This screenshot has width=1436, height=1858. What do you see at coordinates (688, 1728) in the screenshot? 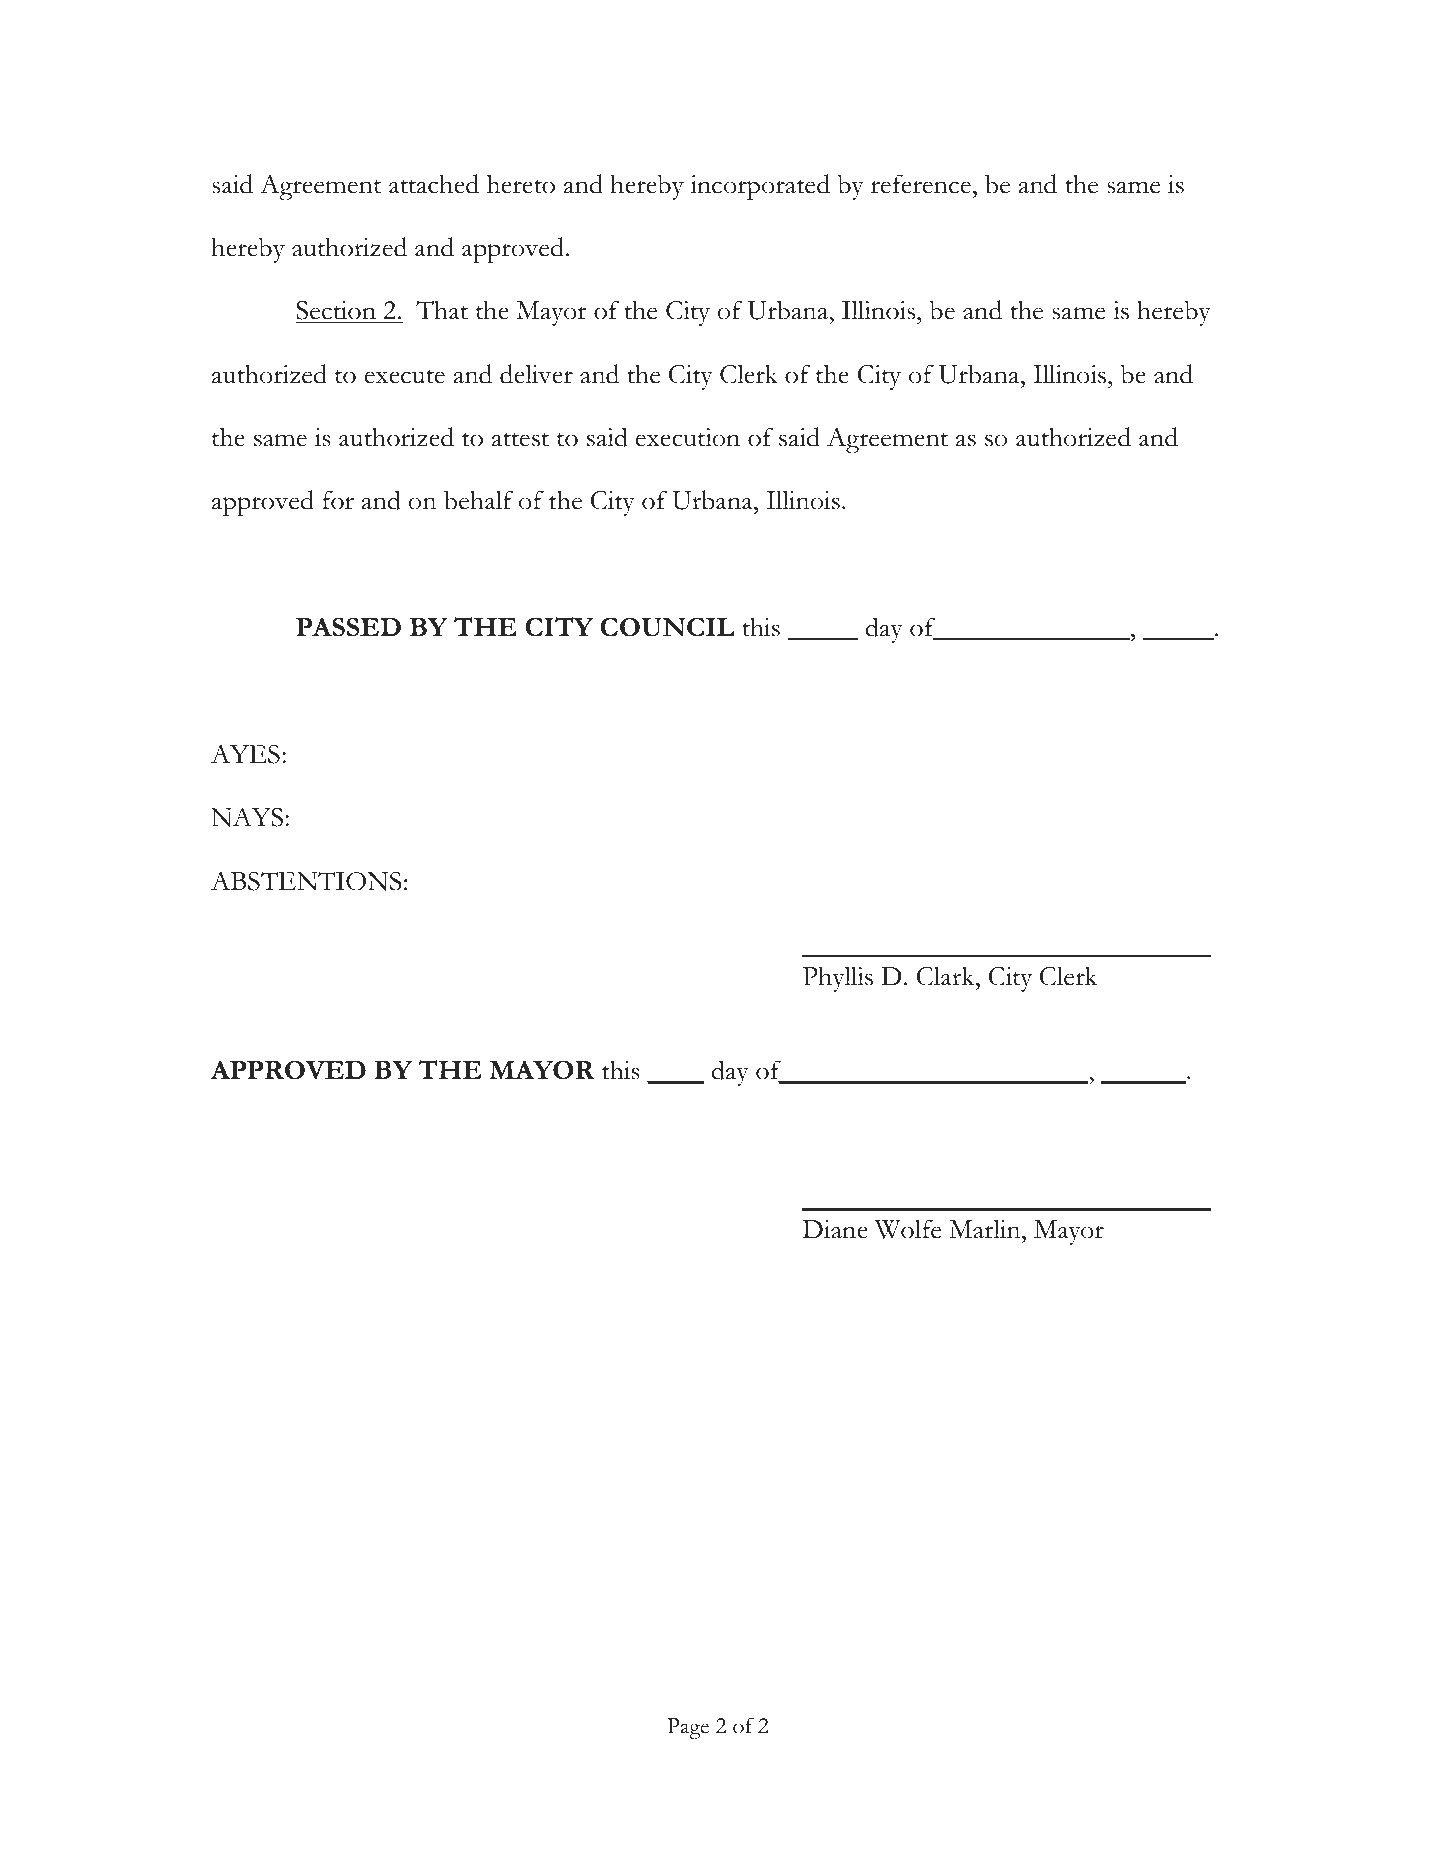
I see `Page` at bounding box center [688, 1728].
